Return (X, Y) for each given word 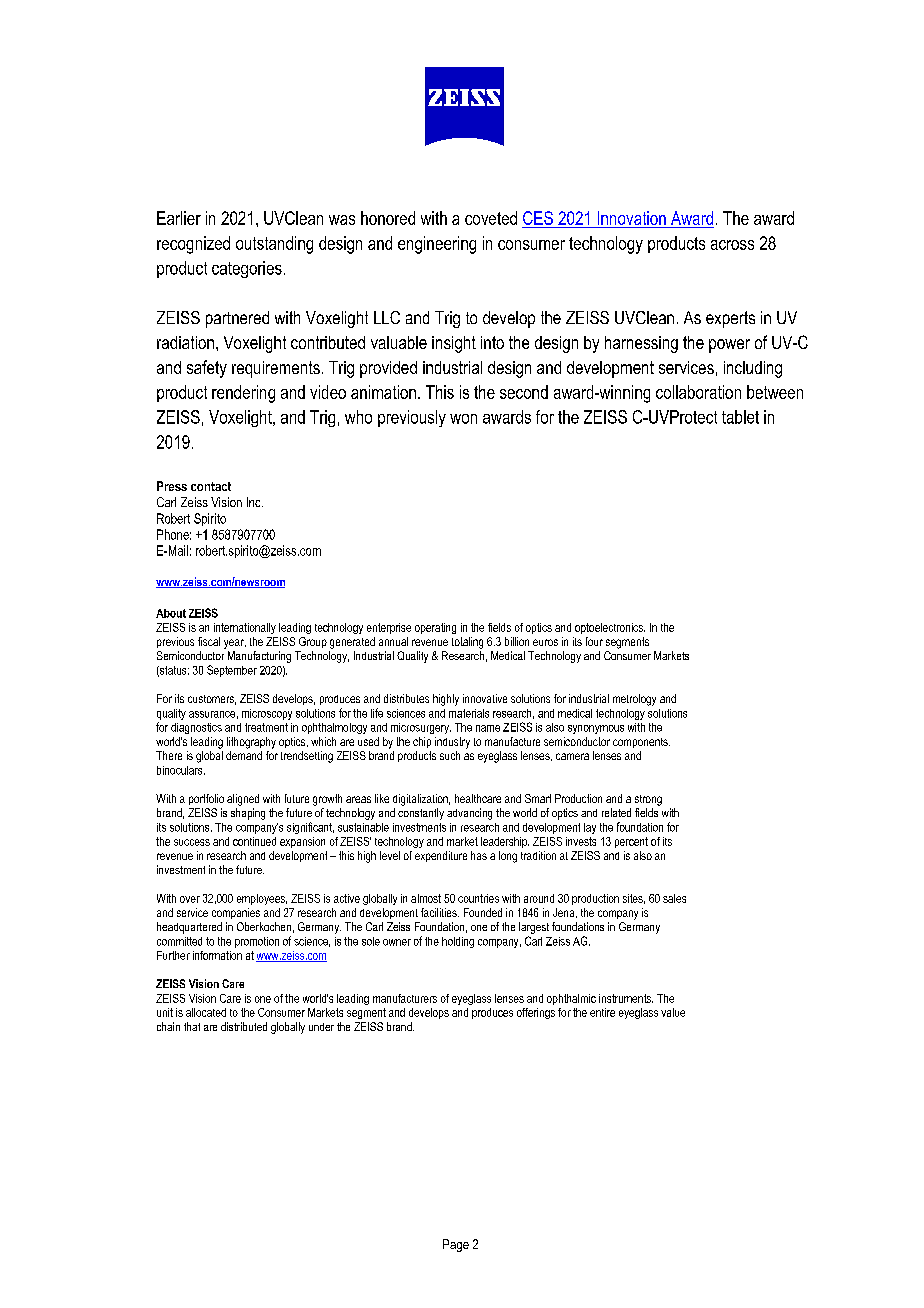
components (641, 743)
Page (456, 1245)
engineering (437, 245)
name (488, 728)
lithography (251, 743)
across (732, 245)
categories (247, 269)
